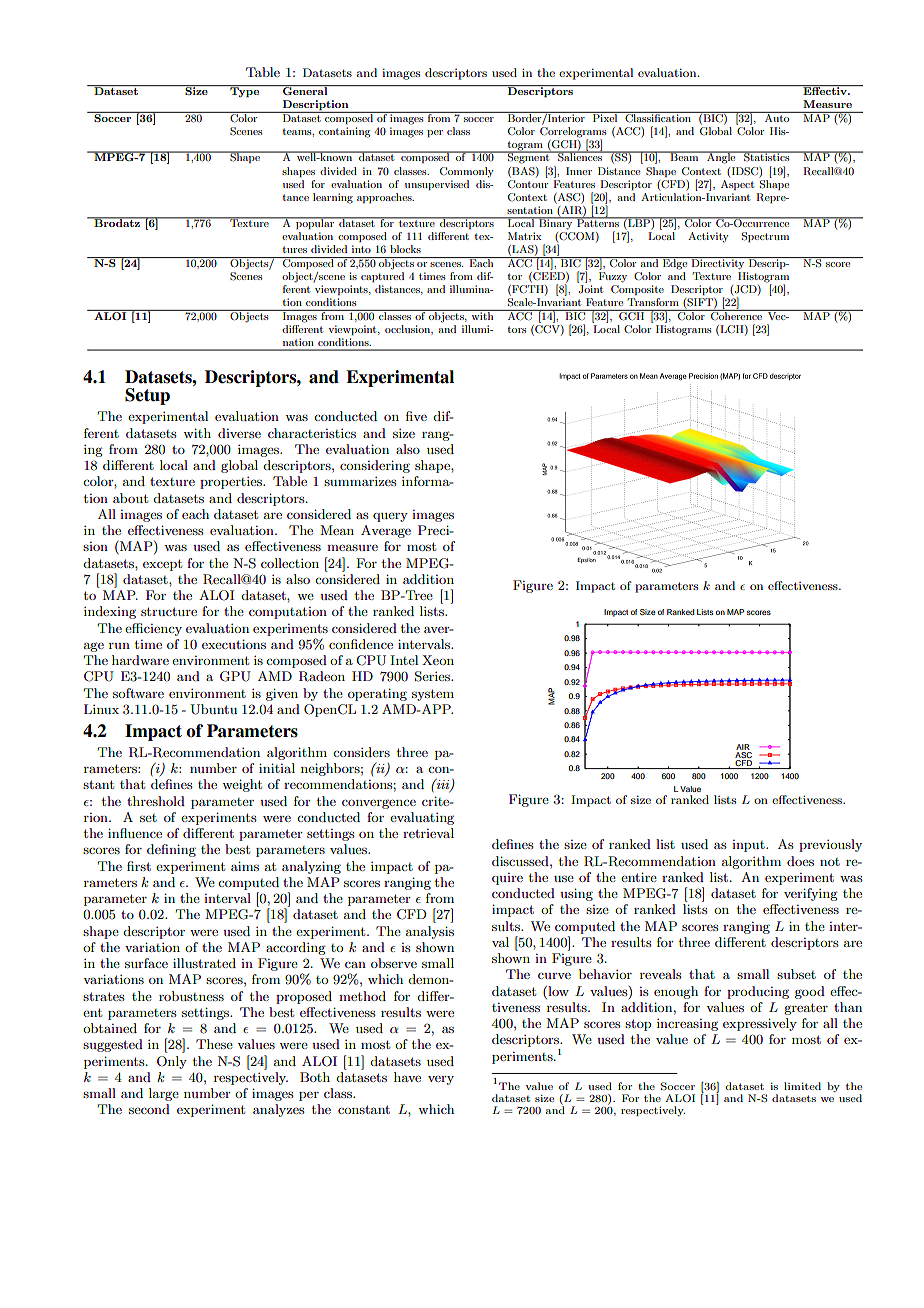 The image size is (924, 1308). Describe the element at coordinates (245, 91) in the image. I see `Type` at that location.
